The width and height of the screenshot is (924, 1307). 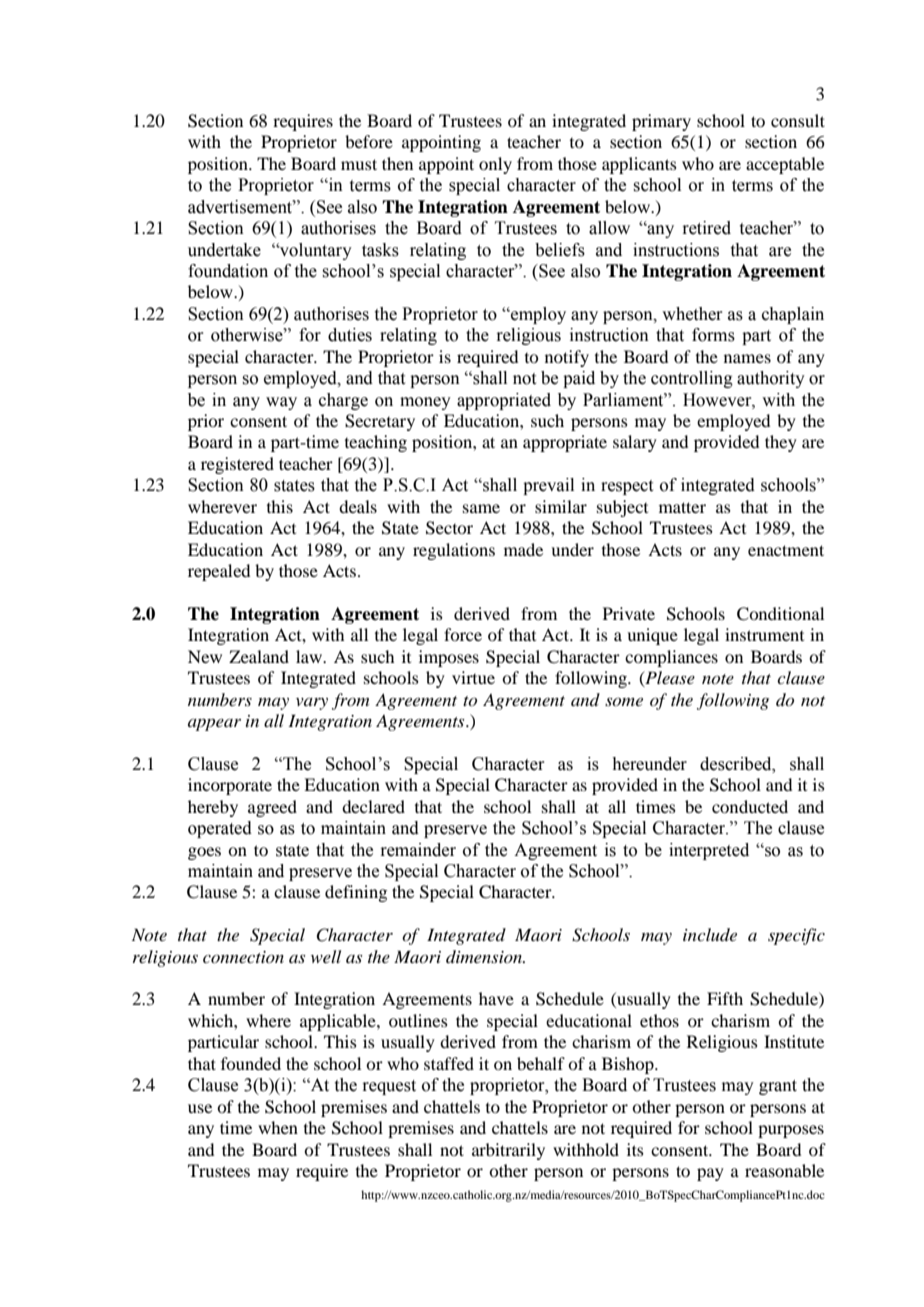 I want to click on acceptable, so click(x=785, y=165).
